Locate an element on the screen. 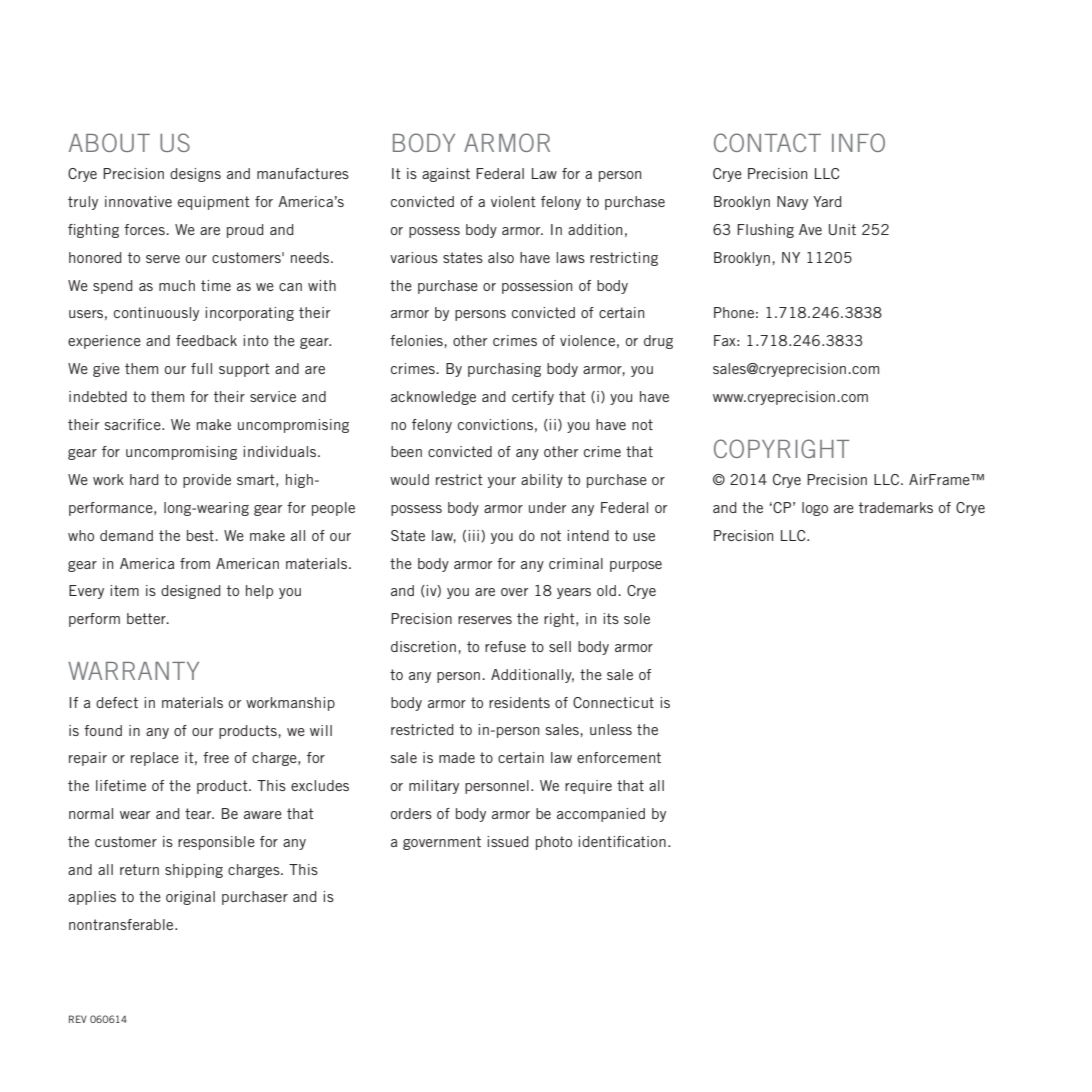 The height and width of the screenshot is (1092, 1092). against is located at coordinates (446, 175).
